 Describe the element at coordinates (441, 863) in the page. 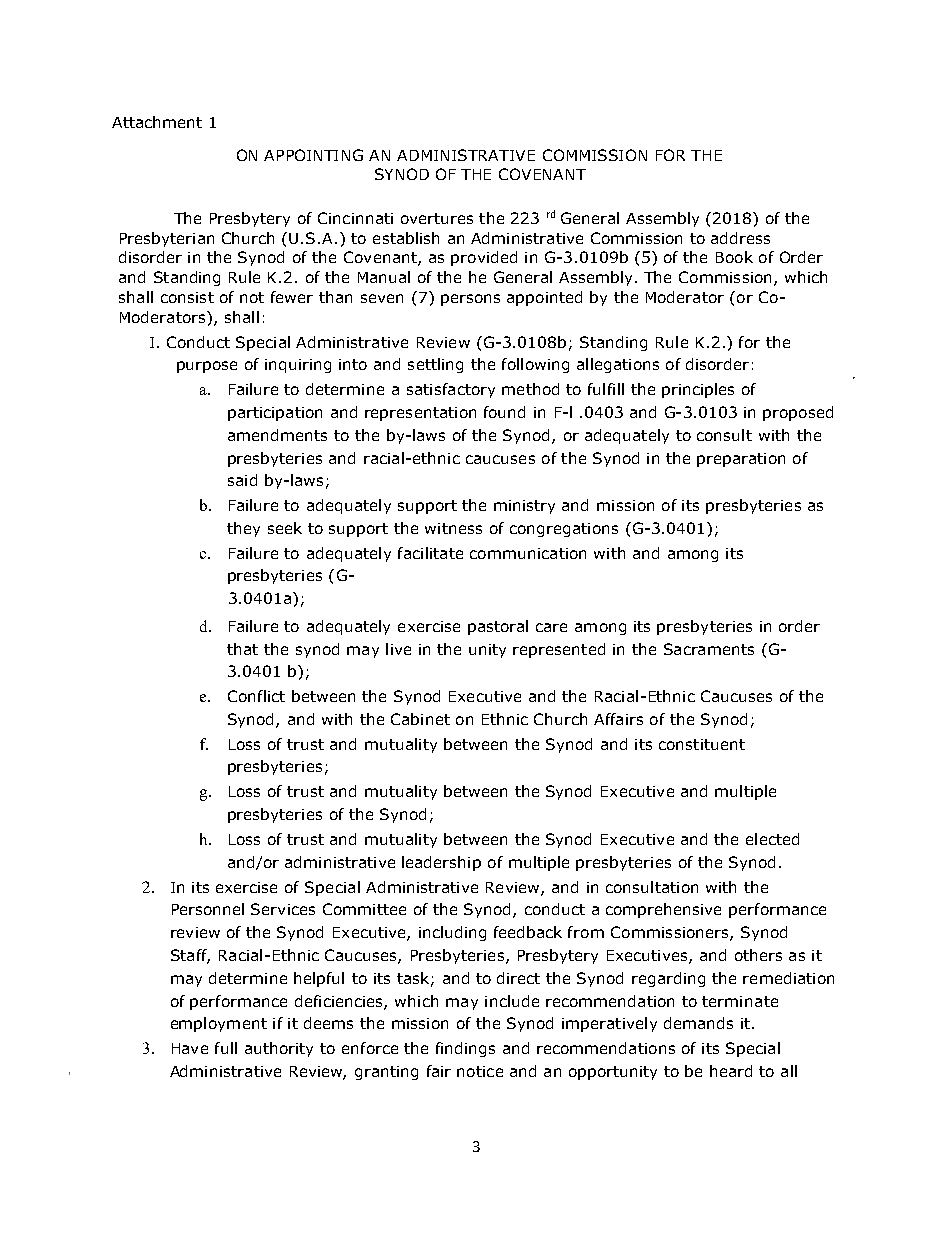

I see `leadership` at that location.
